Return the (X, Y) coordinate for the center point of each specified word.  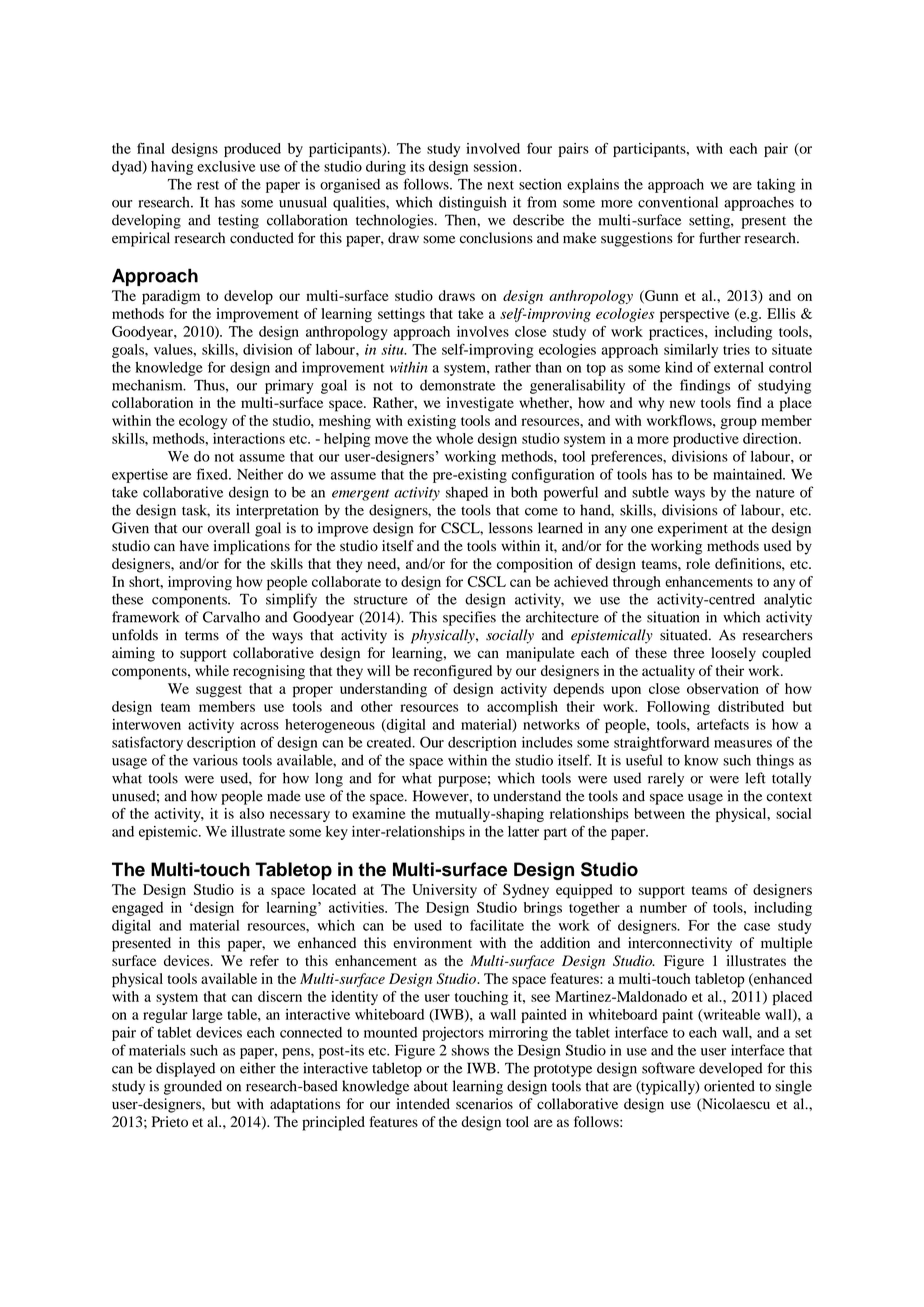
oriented (729, 1086)
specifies (469, 618)
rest (208, 185)
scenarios (484, 1104)
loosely (733, 654)
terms (202, 636)
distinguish (472, 203)
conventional (678, 202)
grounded (193, 1087)
